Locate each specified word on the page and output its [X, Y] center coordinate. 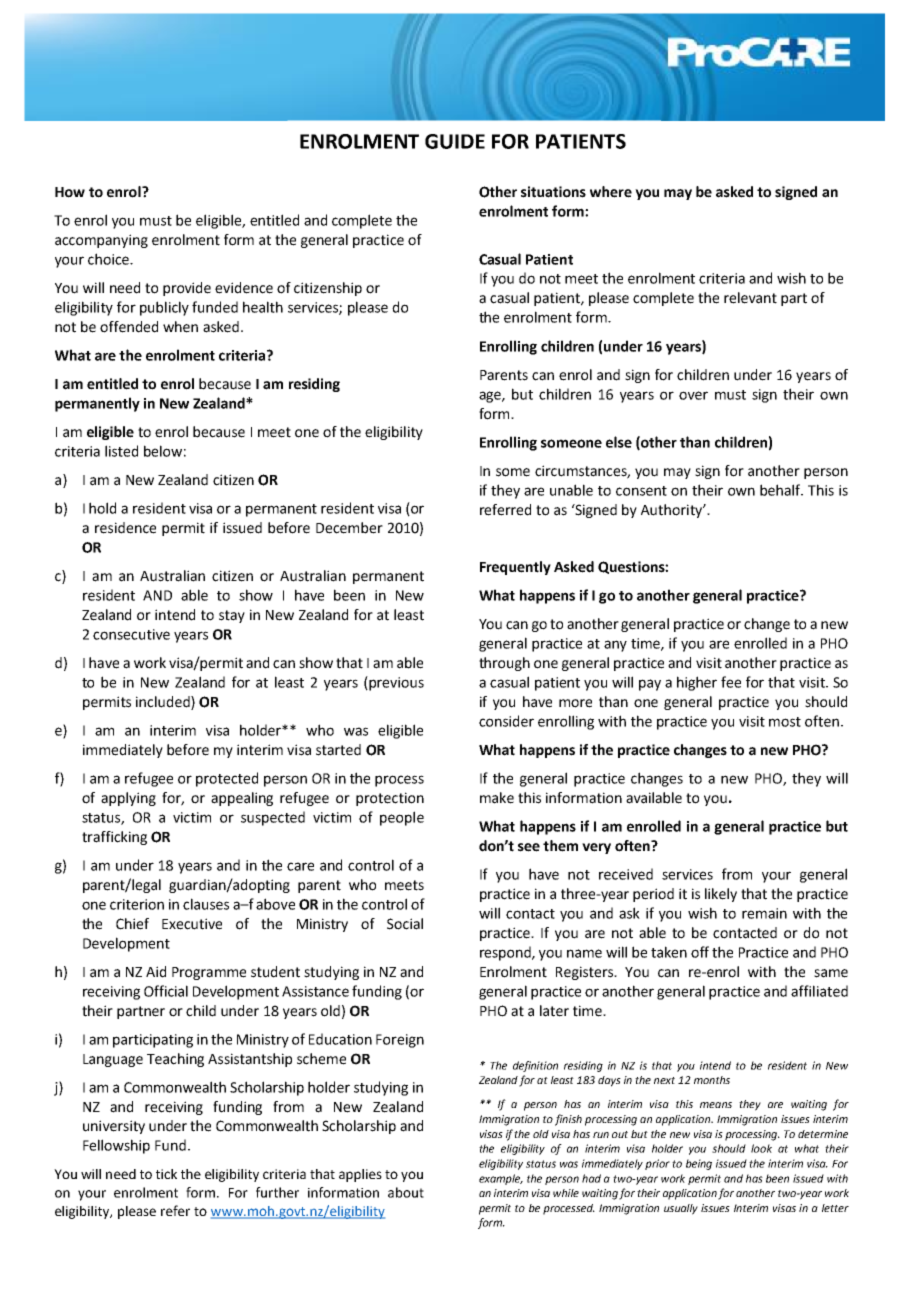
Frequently [515, 568]
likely [721, 895]
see [529, 847]
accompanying [101, 241]
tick [166, 1174]
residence [125, 528]
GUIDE [455, 141]
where [611, 192]
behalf [781, 490]
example [501, 1179]
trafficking [114, 838]
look [761, 1148]
